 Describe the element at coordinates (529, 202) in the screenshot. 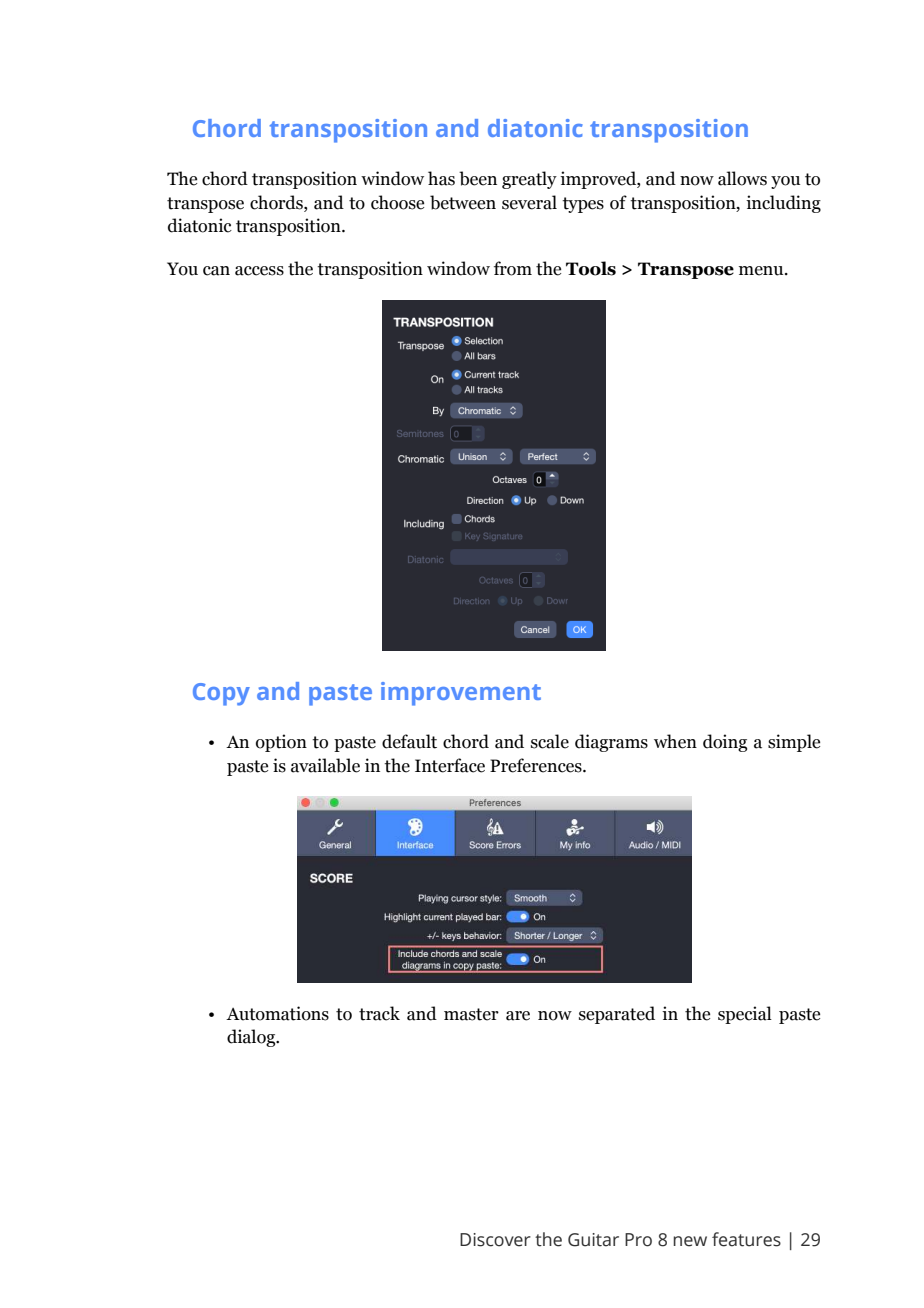

I see `several` at that location.
